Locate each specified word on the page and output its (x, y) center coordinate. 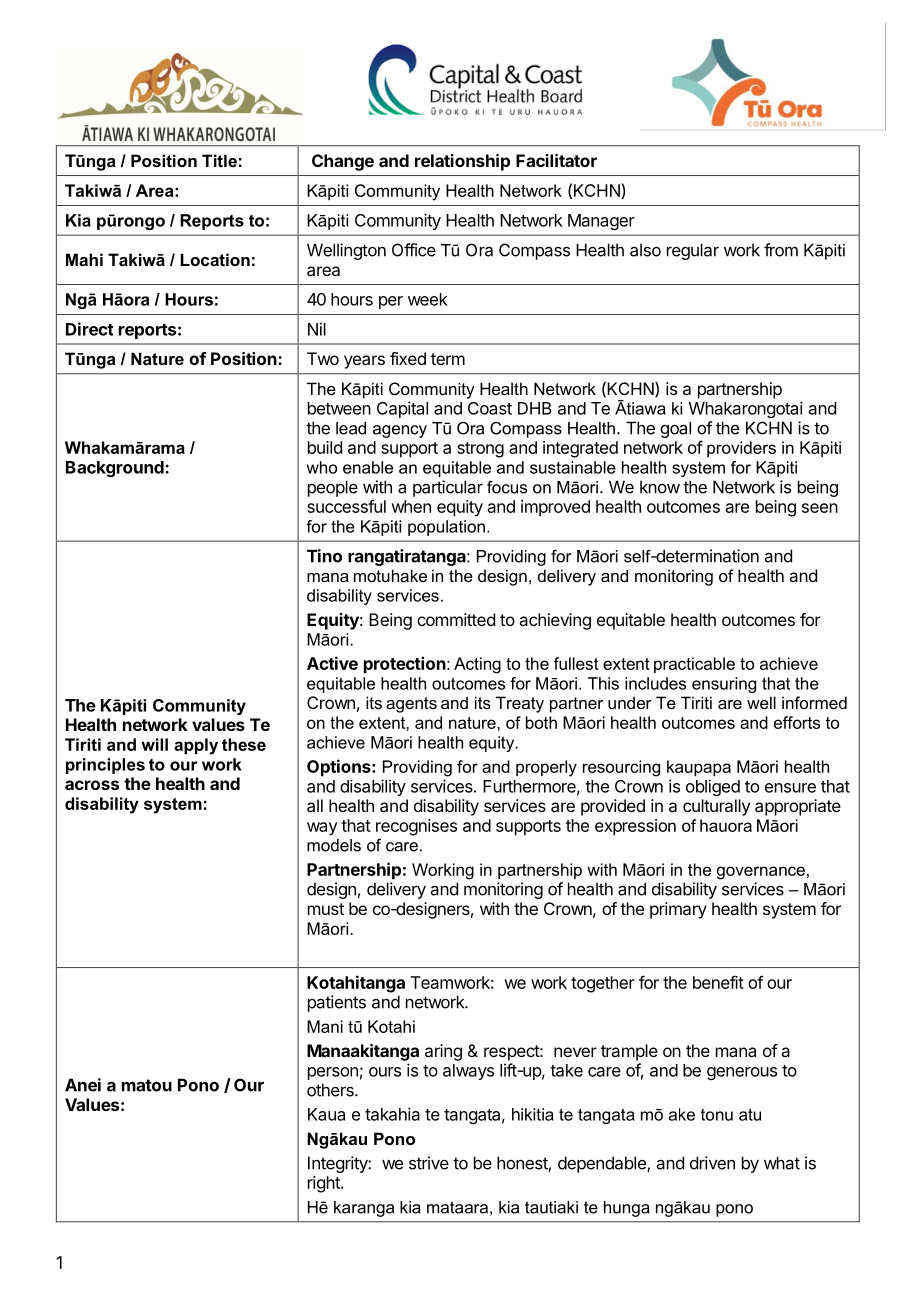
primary (678, 910)
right (325, 1184)
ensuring (724, 685)
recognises (416, 827)
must (326, 909)
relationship (462, 162)
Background (116, 469)
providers (741, 449)
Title (219, 160)
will (154, 744)
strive (429, 1163)
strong (480, 450)
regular (693, 251)
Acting (477, 665)
